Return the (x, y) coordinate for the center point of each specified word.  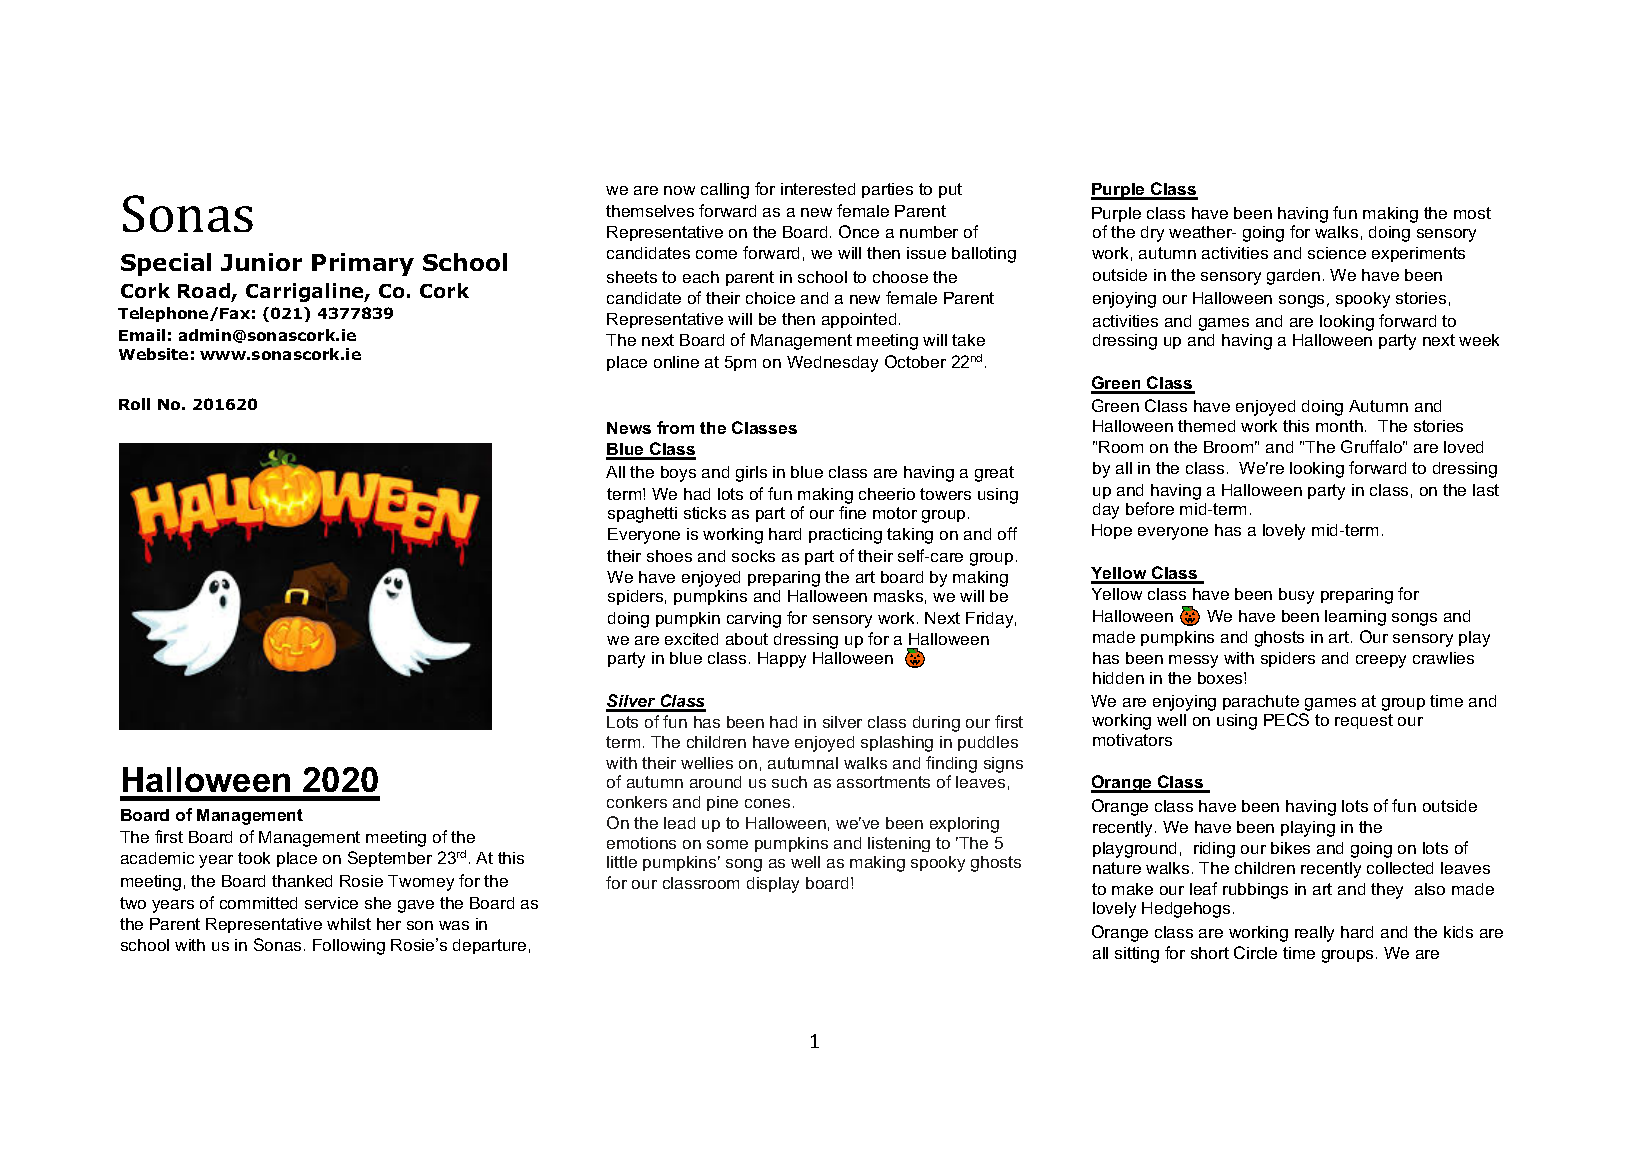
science (1337, 253)
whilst (349, 924)
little (622, 862)
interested (818, 189)
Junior (261, 262)
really (1314, 934)
